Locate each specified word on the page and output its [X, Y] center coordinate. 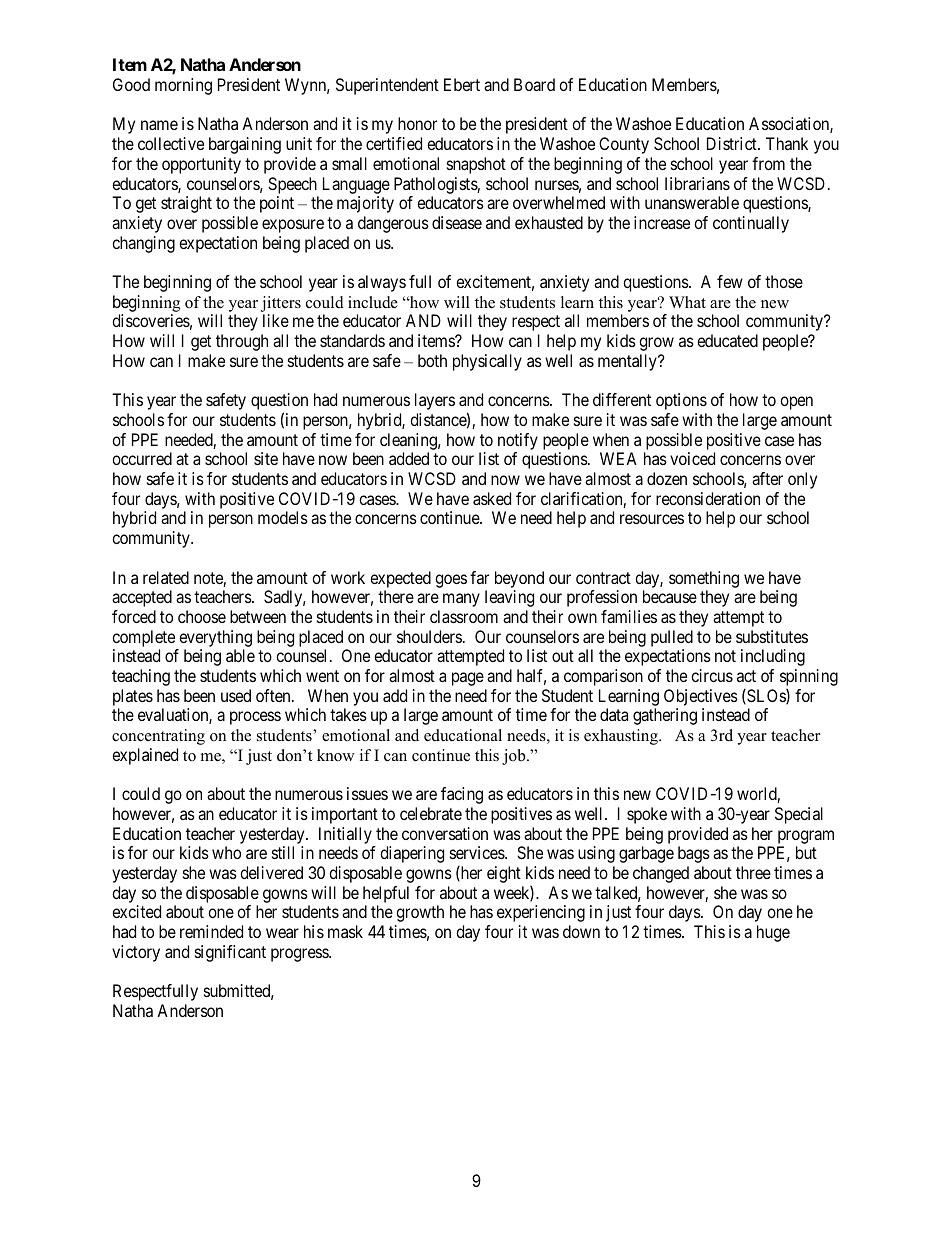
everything [215, 638]
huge [773, 933]
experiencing [541, 913]
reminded [211, 931]
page [468, 679]
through [242, 342]
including [773, 657]
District [733, 143]
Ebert [462, 84]
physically [487, 362]
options [681, 401]
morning [183, 86]
